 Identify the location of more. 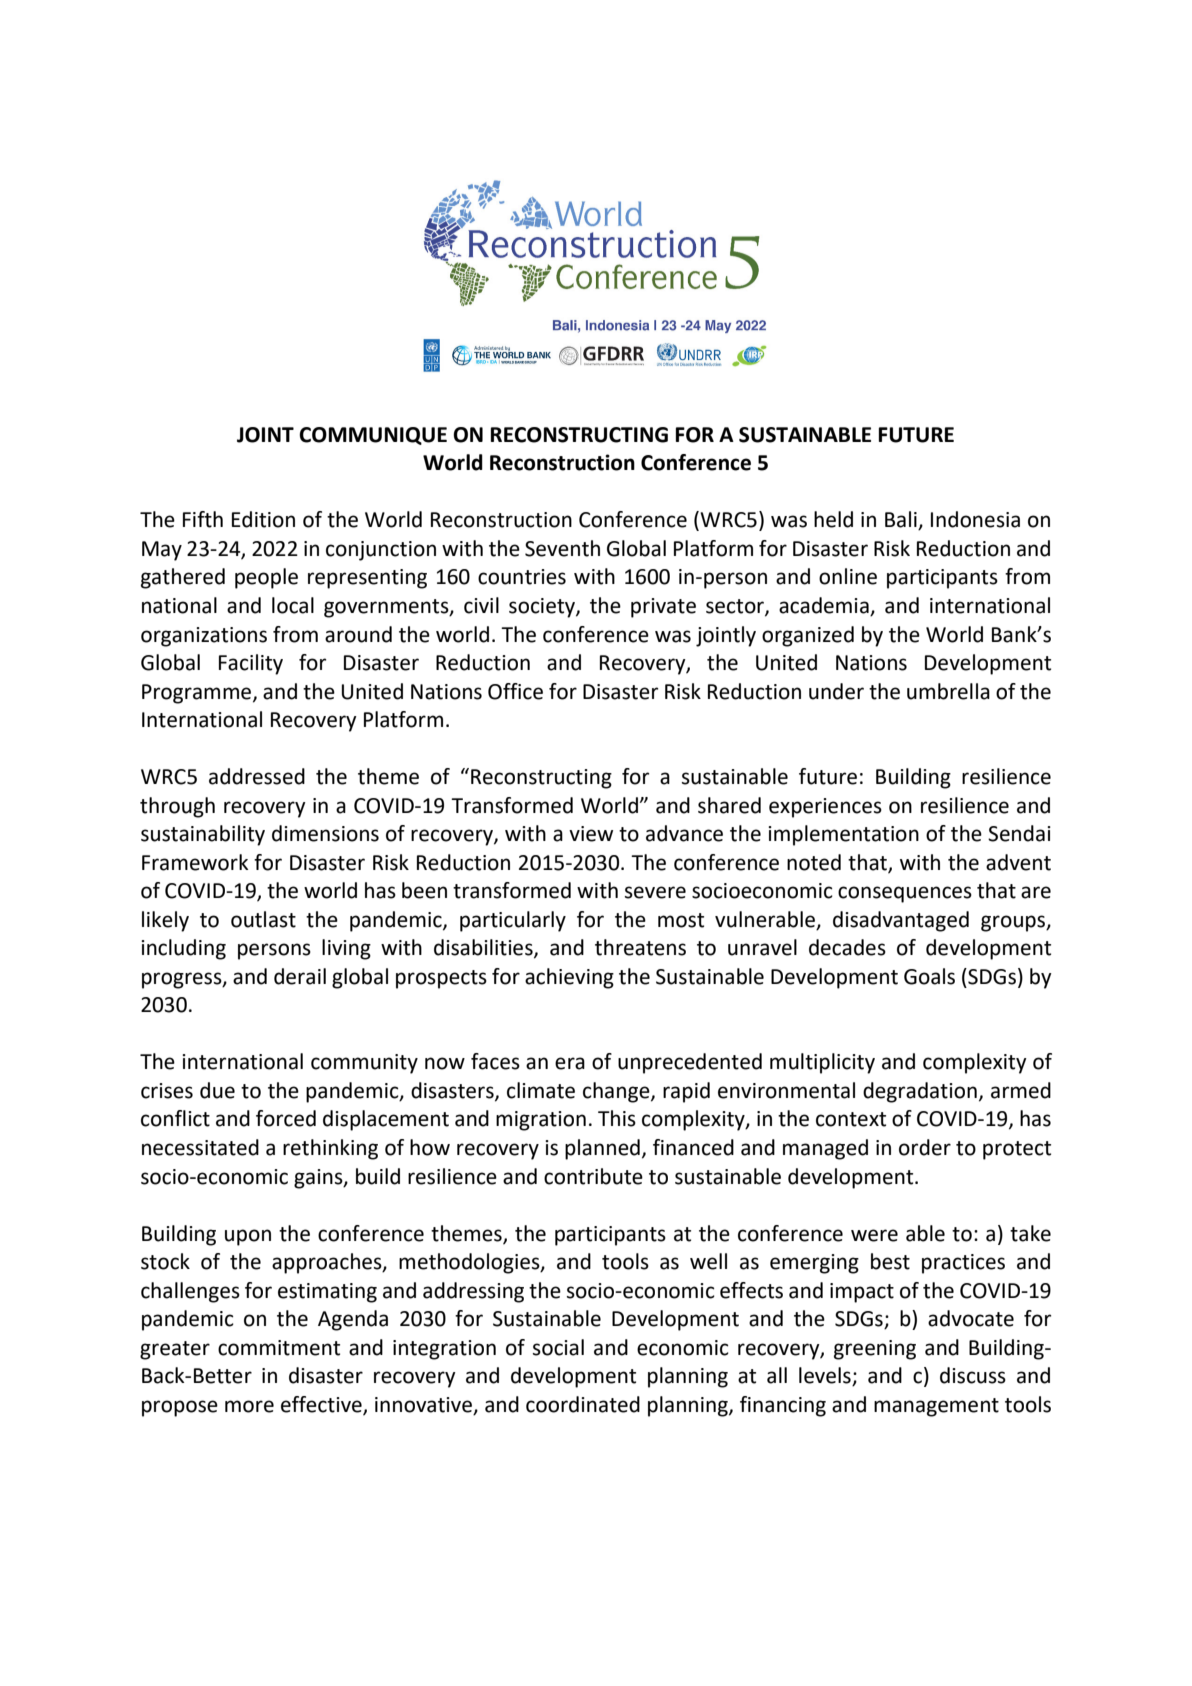
(249, 1406).
